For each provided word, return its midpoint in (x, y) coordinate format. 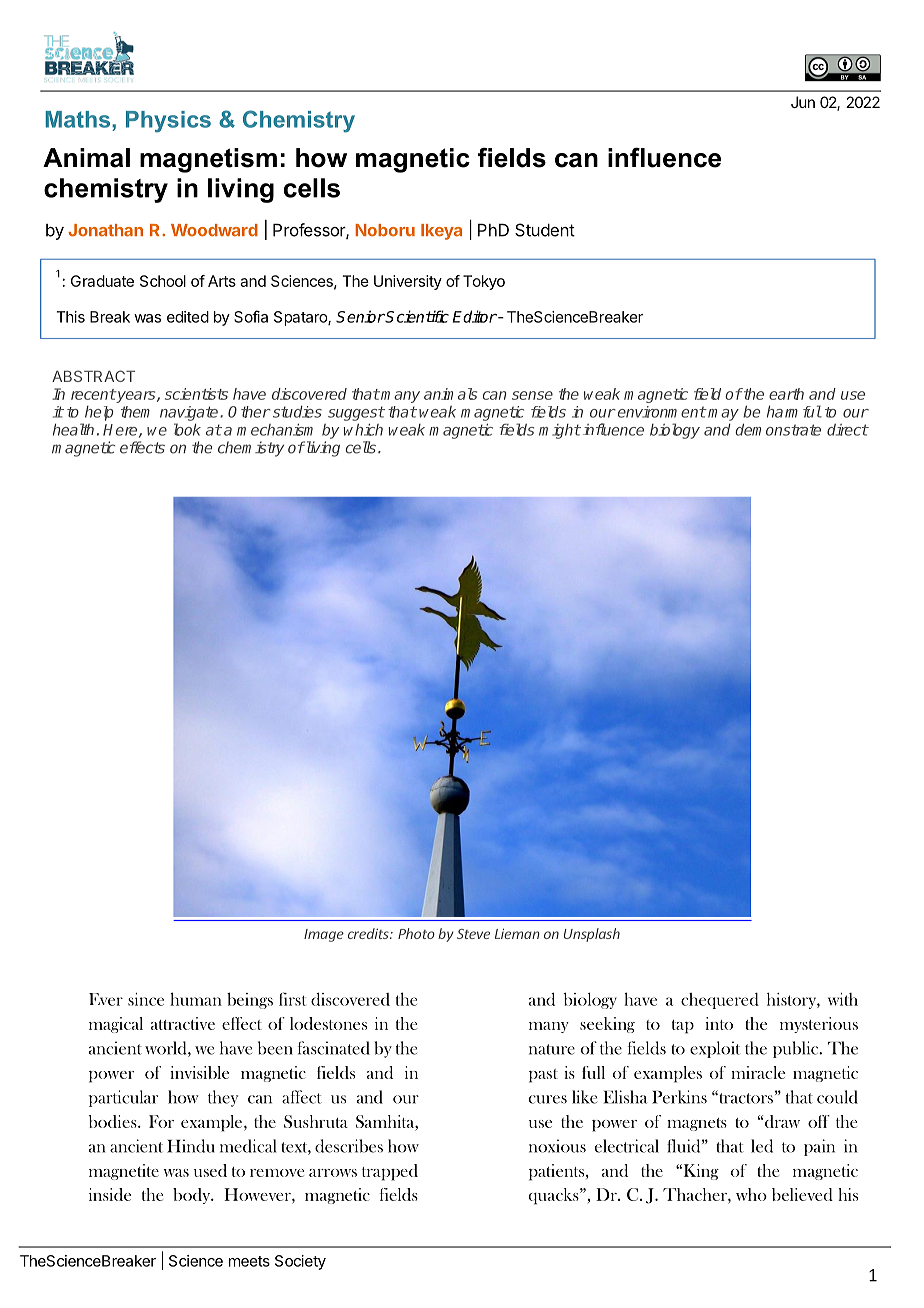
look (187, 429)
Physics (168, 122)
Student (545, 230)
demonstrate (778, 429)
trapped (390, 1172)
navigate (190, 413)
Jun (803, 102)
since (146, 999)
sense (532, 395)
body (193, 1196)
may (723, 415)
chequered (720, 1001)
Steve (473, 934)
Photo (416, 933)
